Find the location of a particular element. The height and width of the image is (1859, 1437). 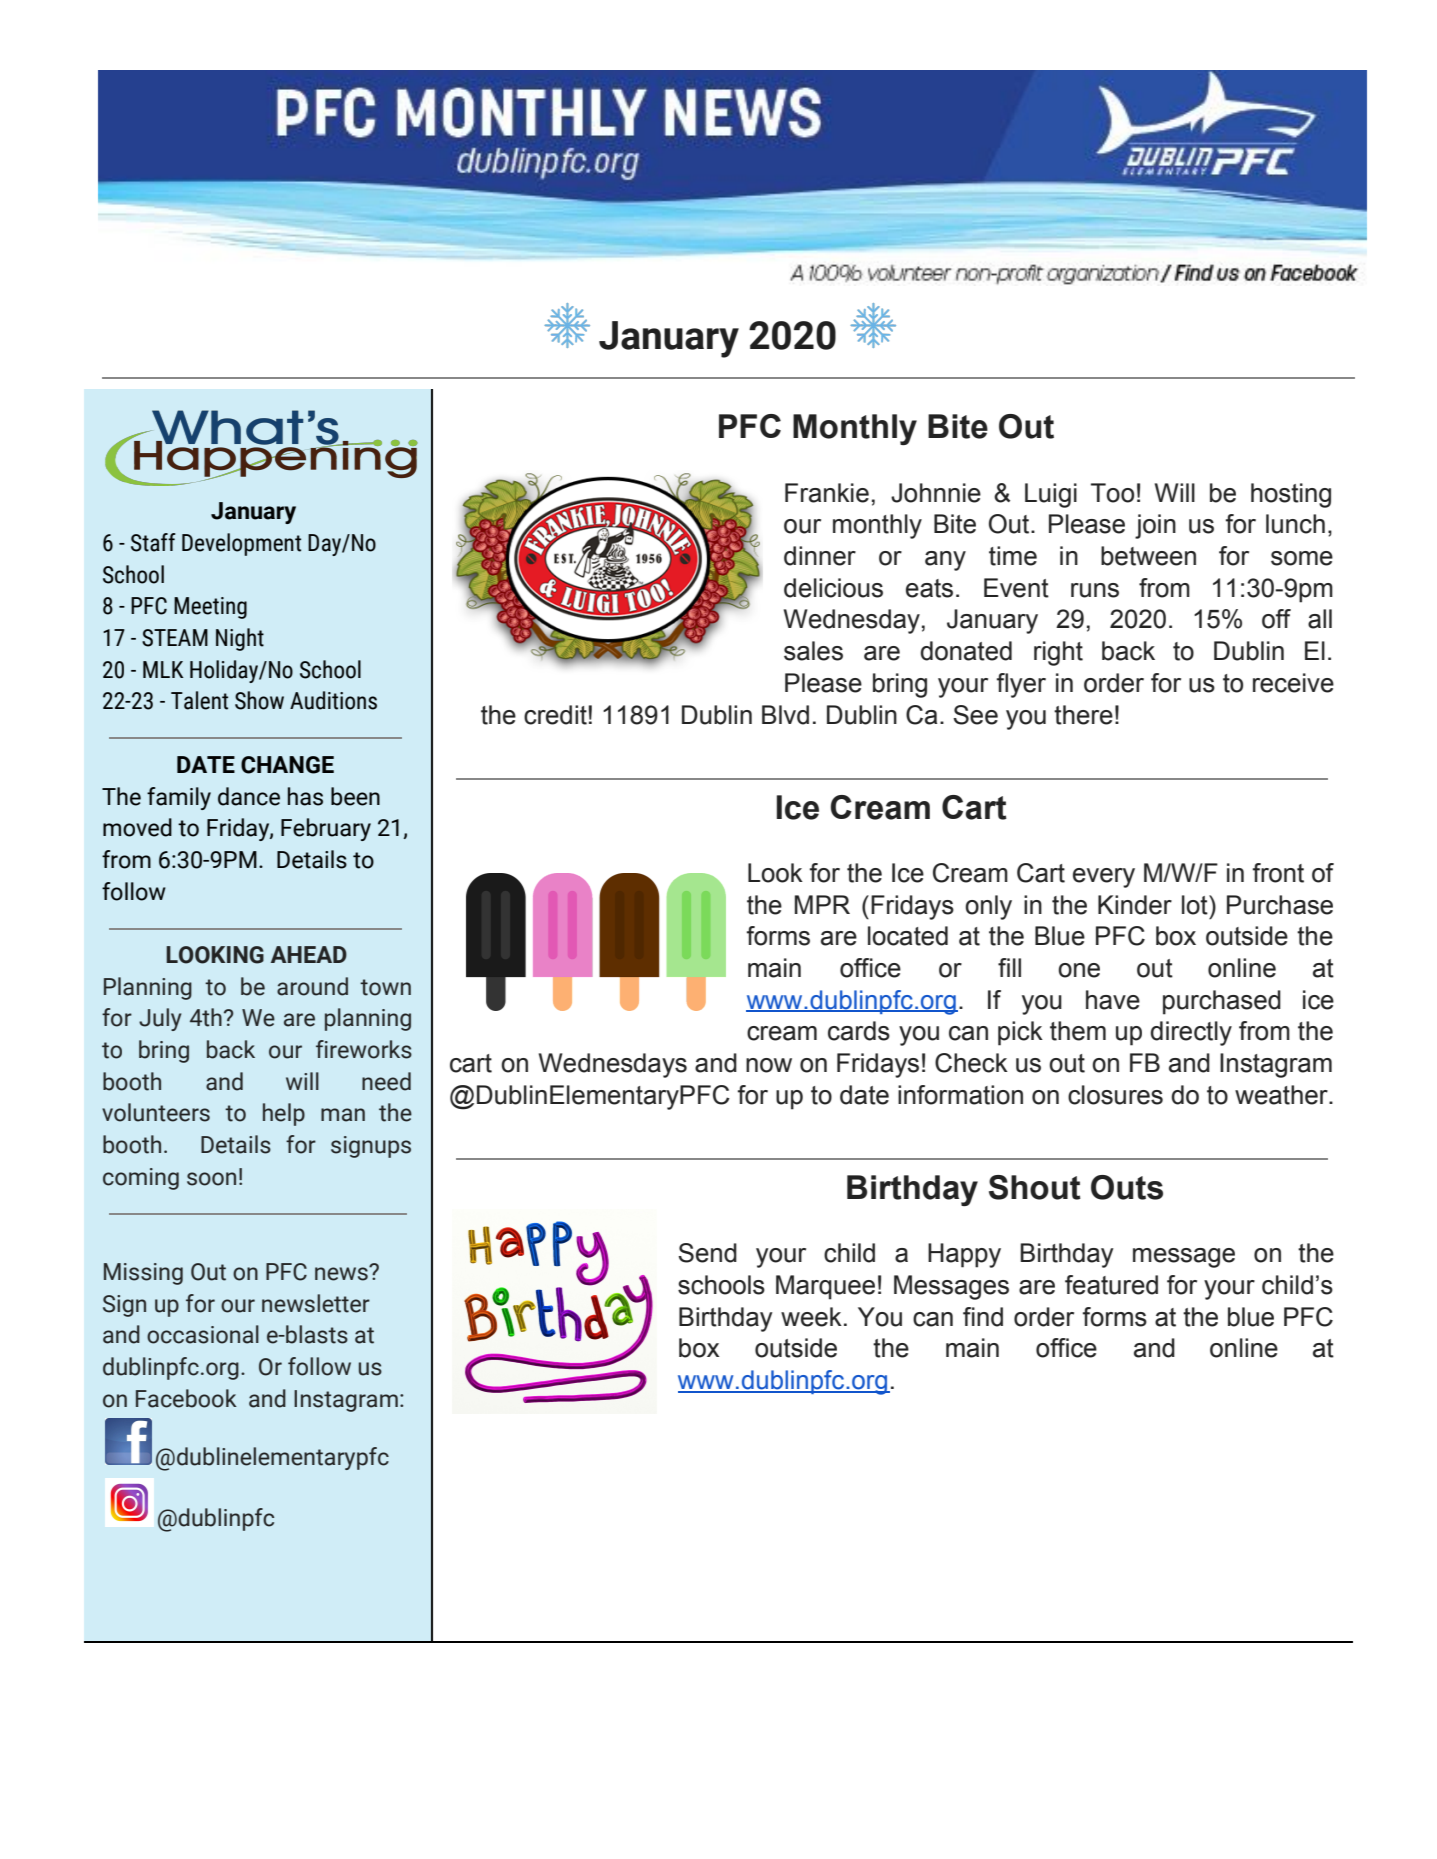

Development is located at coordinates (241, 544).
